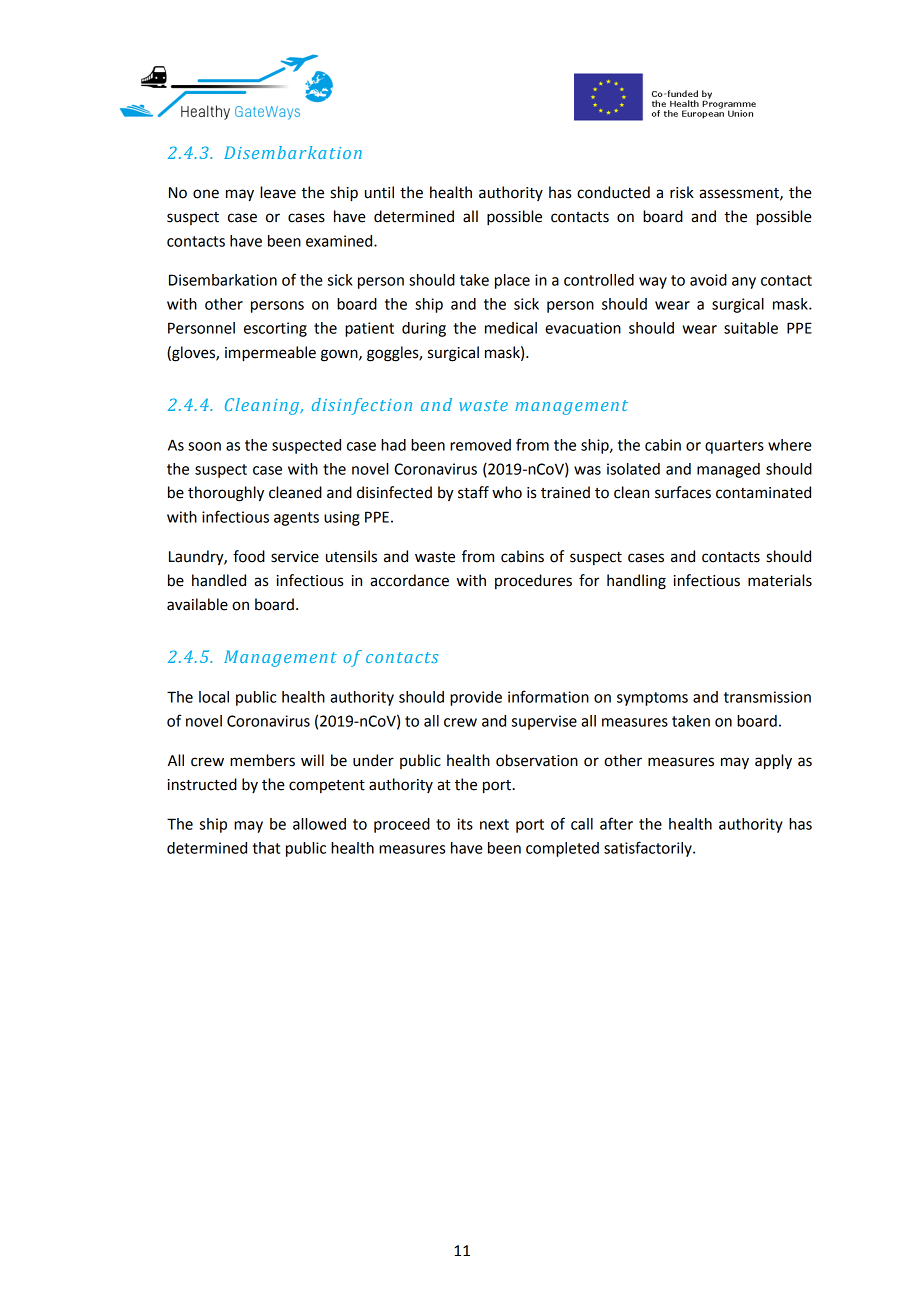  Describe the element at coordinates (494, 824) in the screenshot. I see `next` at that location.
